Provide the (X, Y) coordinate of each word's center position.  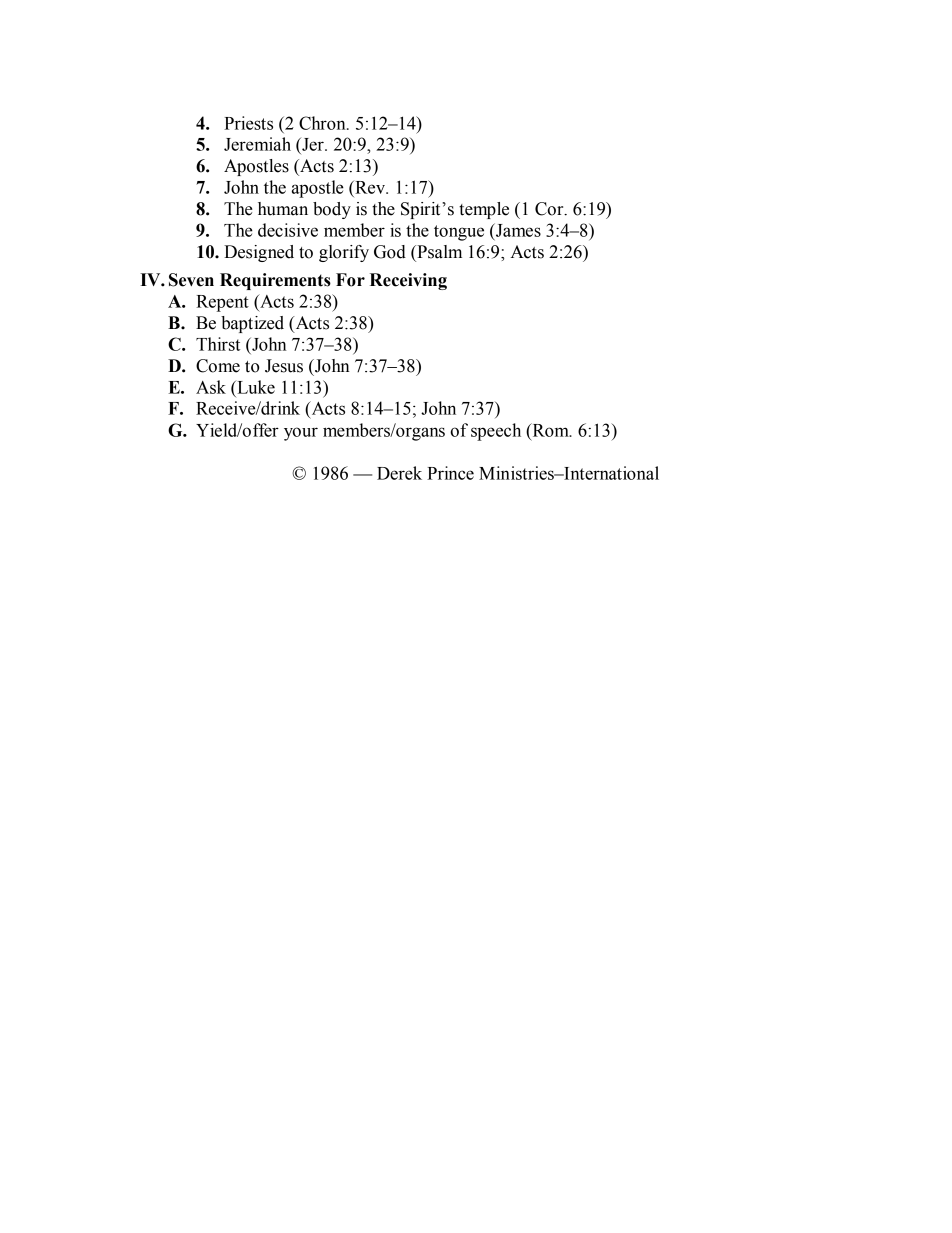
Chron (323, 123)
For (350, 280)
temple (484, 210)
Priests (248, 123)
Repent (222, 303)
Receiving (408, 281)
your (301, 434)
